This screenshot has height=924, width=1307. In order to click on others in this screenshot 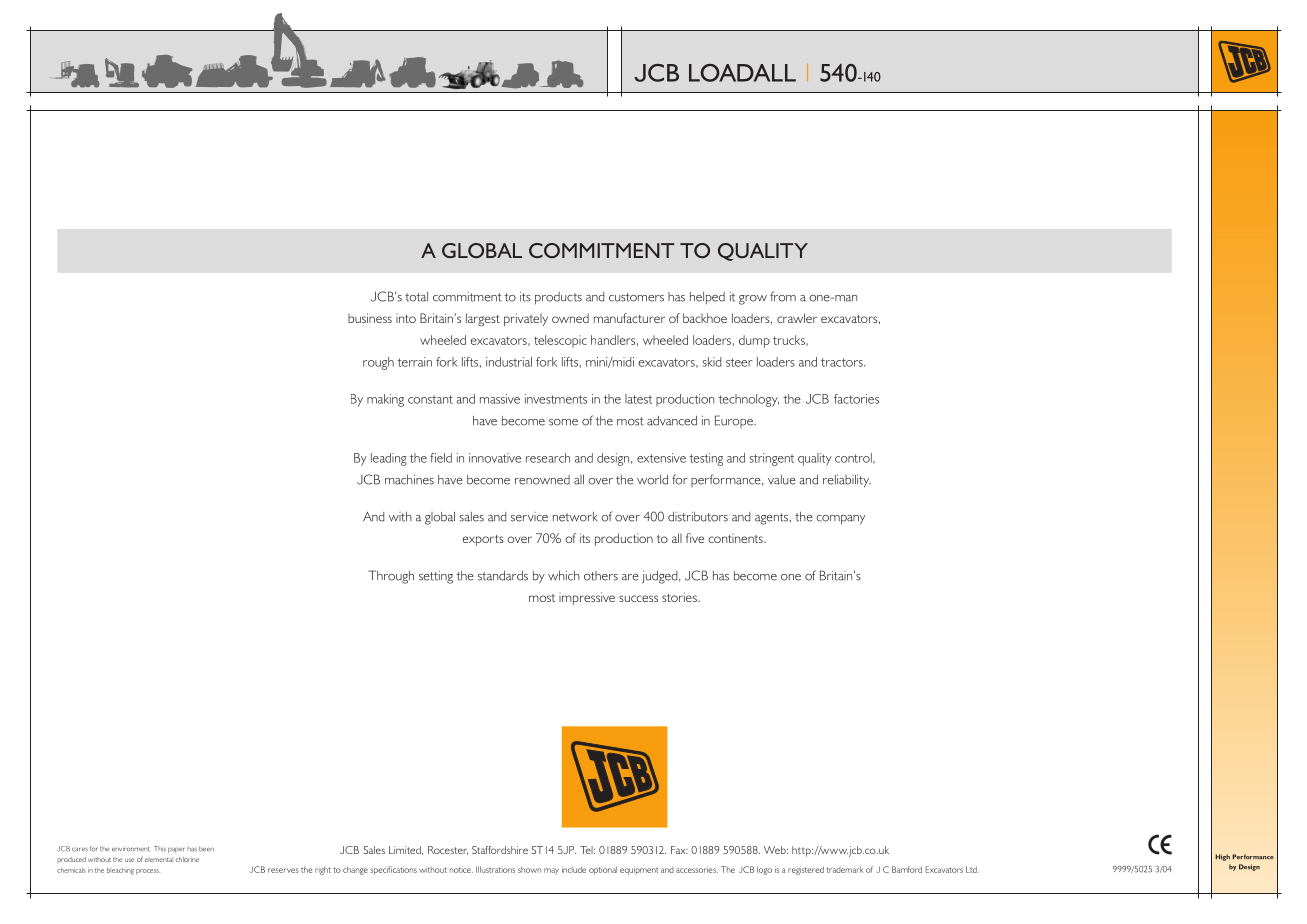, I will do `click(601, 576)`.
